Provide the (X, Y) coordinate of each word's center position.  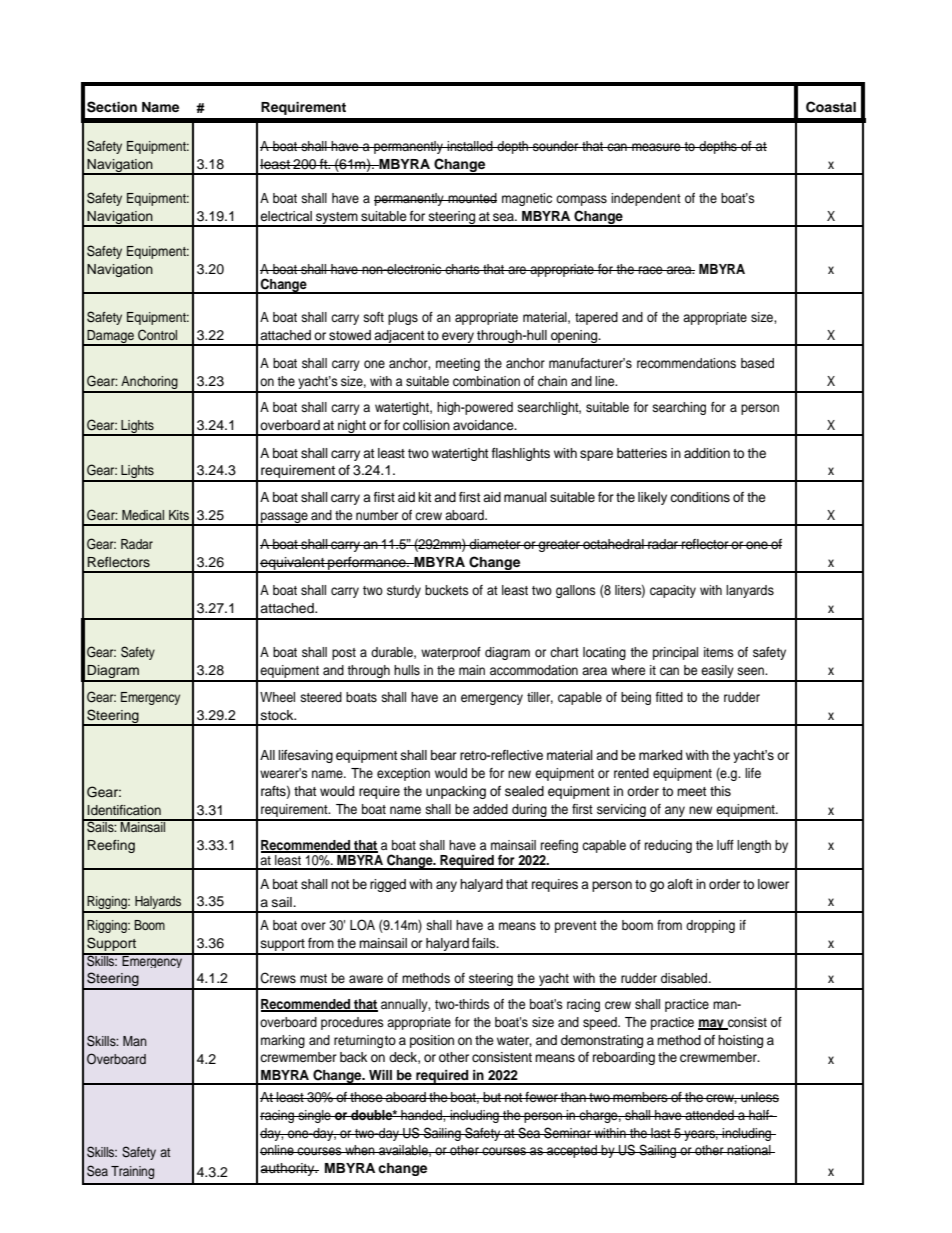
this (720, 791)
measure (656, 147)
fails (485, 943)
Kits (179, 515)
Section (112, 107)
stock (278, 715)
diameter (495, 544)
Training (132, 1172)
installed (470, 146)
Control (157, 335)
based (757, 363)
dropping (710, 926)
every (458, 338)
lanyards (750, 591)
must (313, 978)
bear (444, 755)
